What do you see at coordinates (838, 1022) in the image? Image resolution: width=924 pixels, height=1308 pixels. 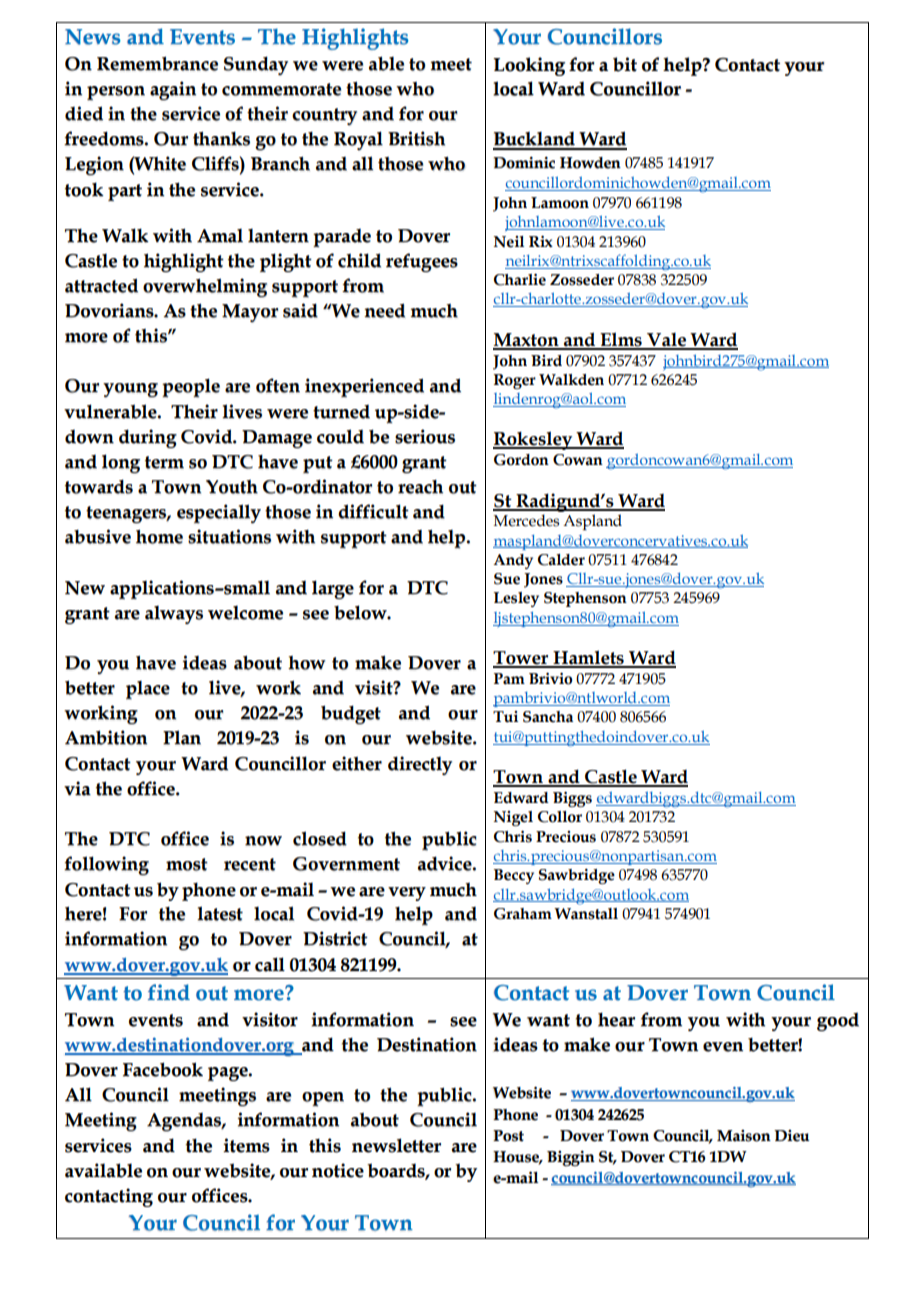 I see `good` at bounding box center [838, 1022].
